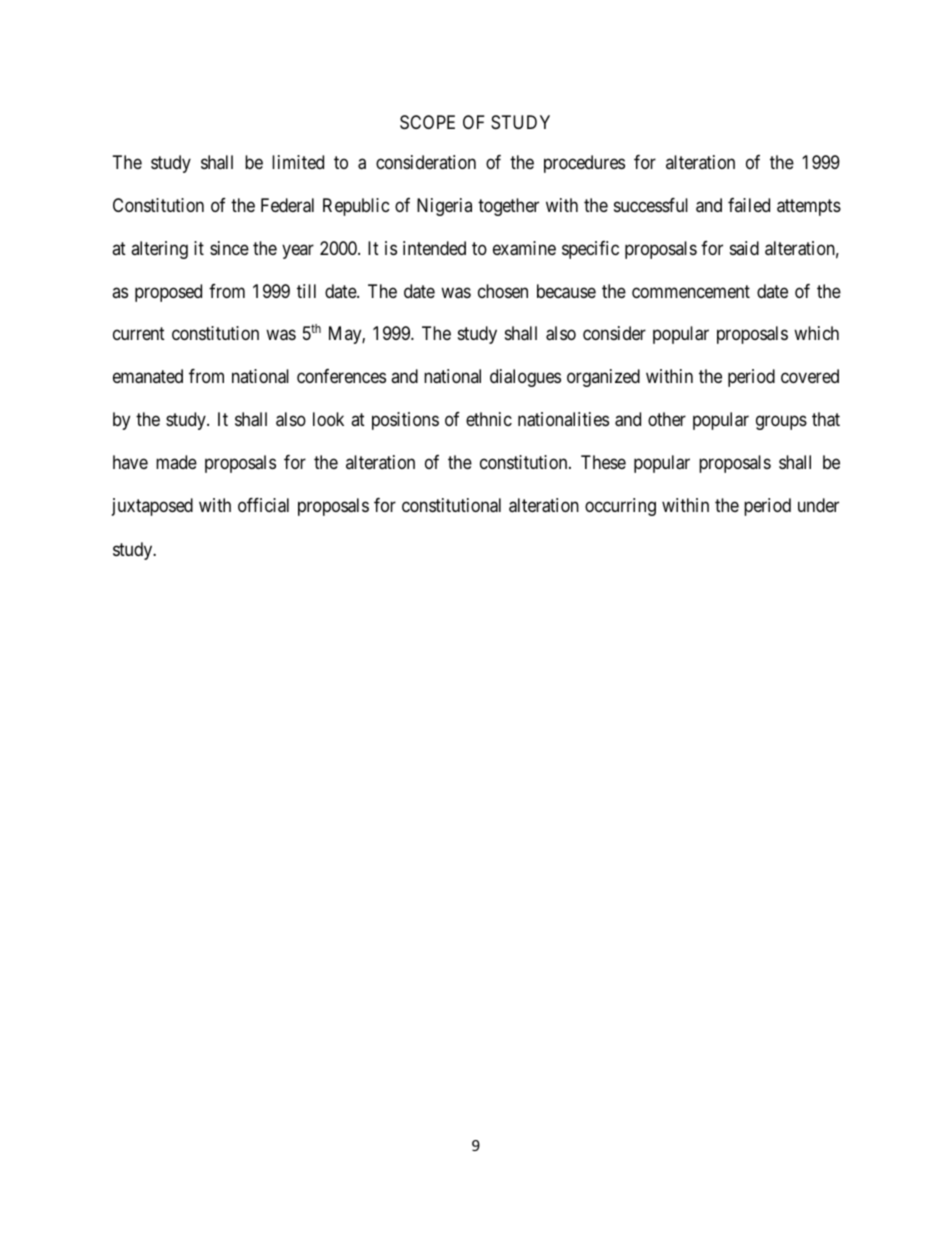  I want to click on SCOPE, so click(427, 122).
